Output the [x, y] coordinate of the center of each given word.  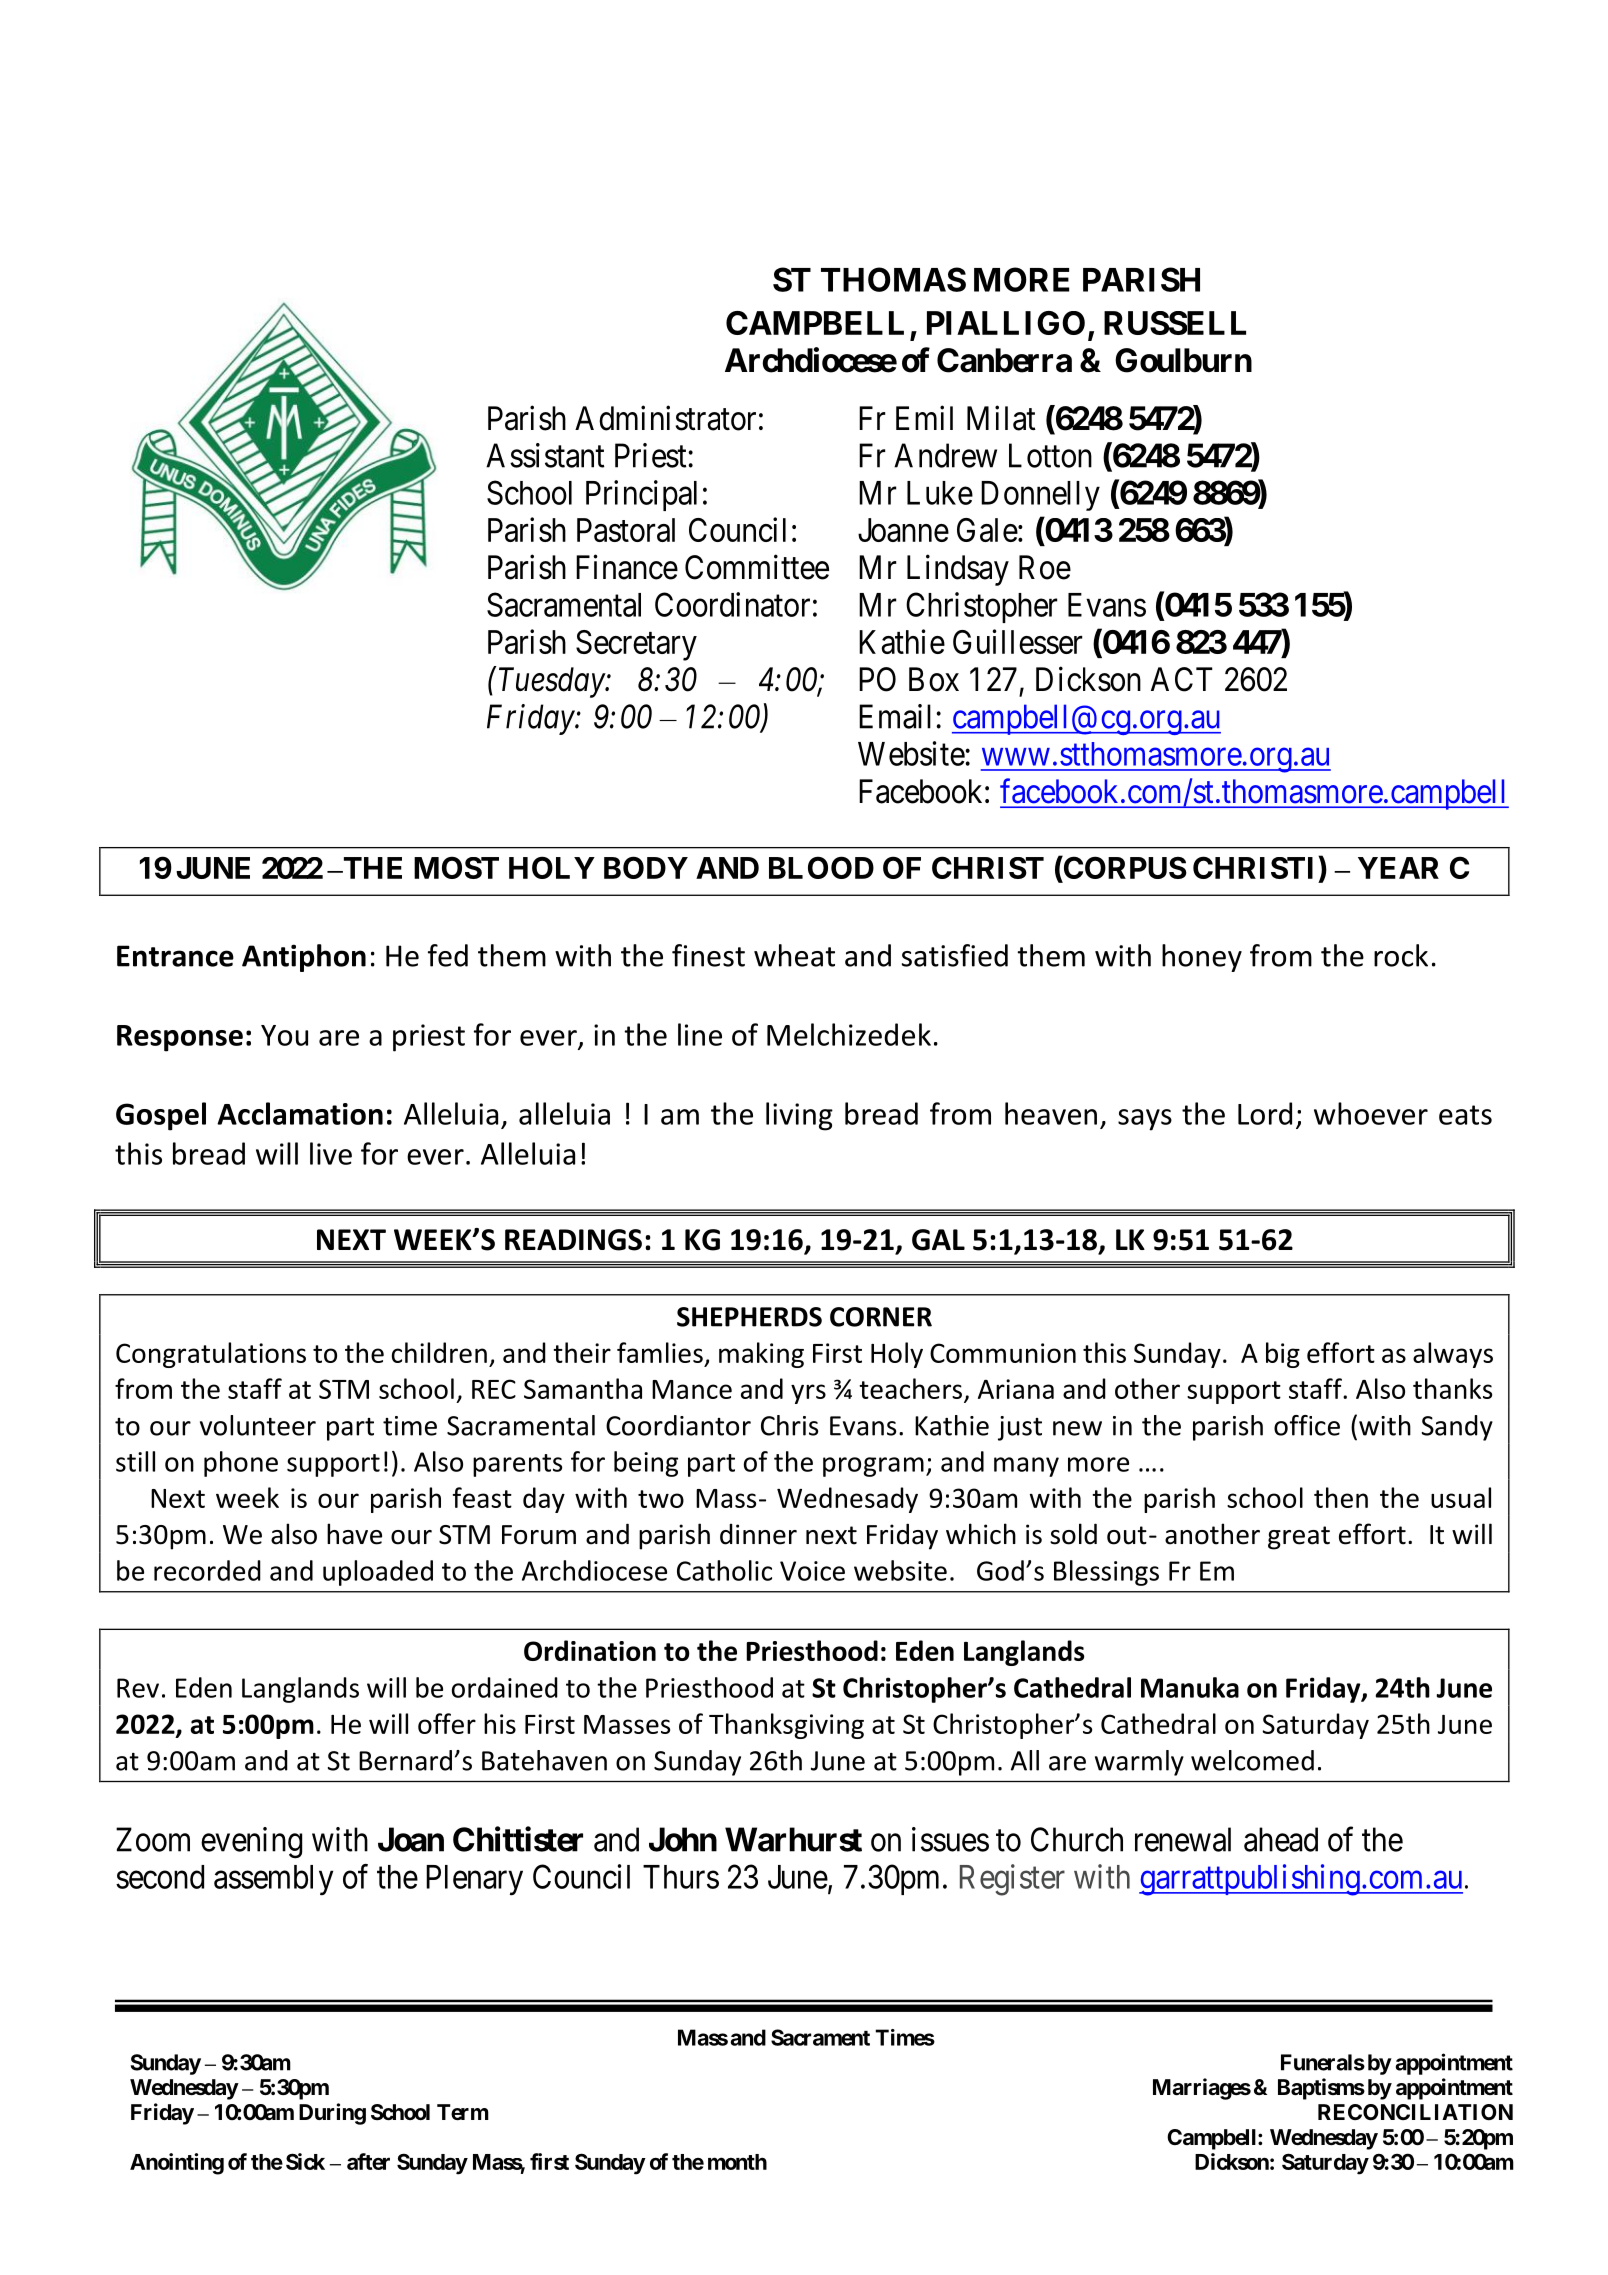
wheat [794, 955]
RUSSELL [1175, 323]
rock [1401, 955]
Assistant [545, 455]
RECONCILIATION [1415, 2112]
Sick [305, 2161]
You [284, 1035]
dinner [758, 1534]
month [737, 2162]
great [1299, 1538]
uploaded [378, 1573]
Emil [924, 417]
